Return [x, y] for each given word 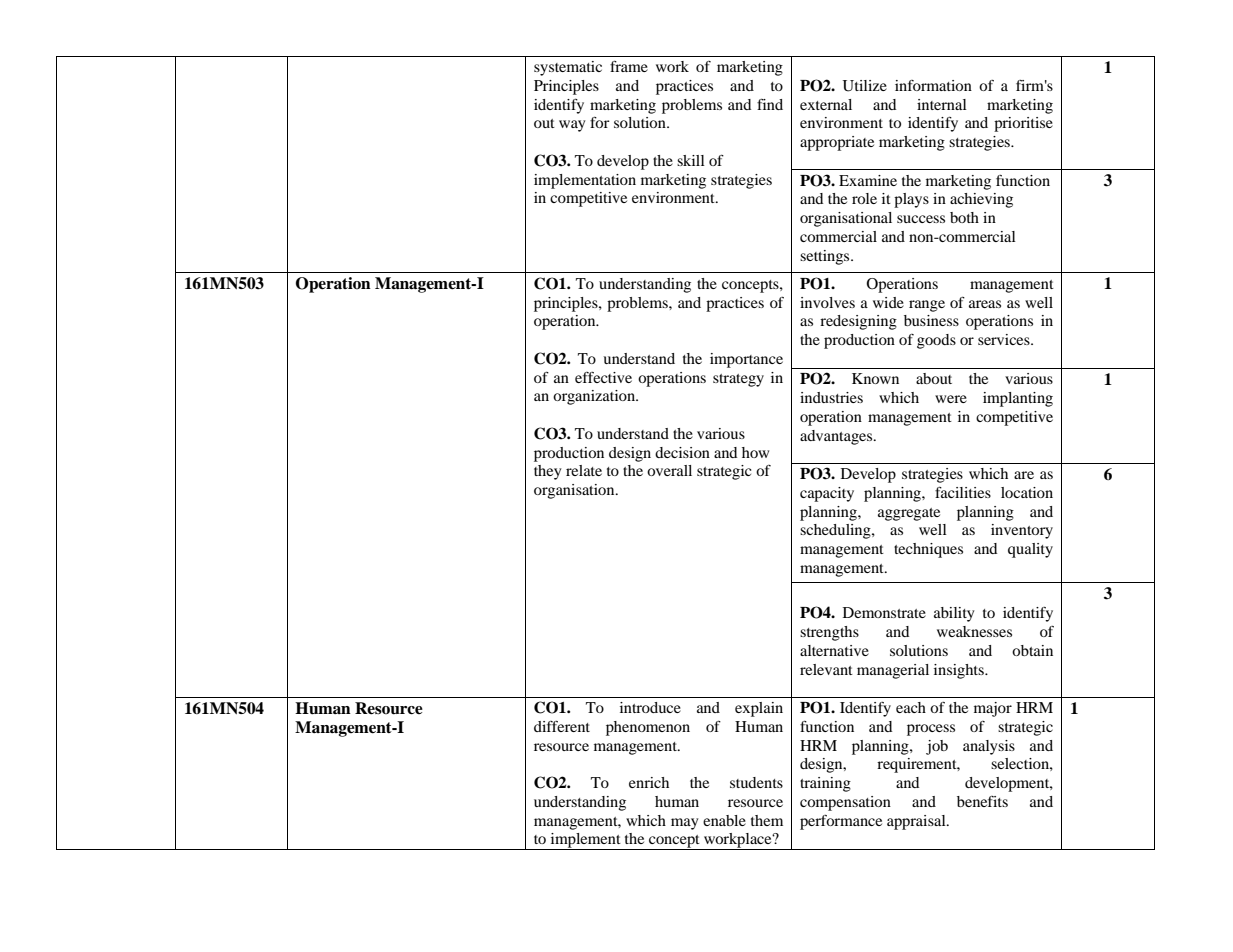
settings [826, 257]
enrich [649, 782]
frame [629, 66]
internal [942, 104]
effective [603, 377]
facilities [963, 492]
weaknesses [974, 631]
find [770, 104]
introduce [650, 707]
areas [985, 304]
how [755, 452]
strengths [829, 633]
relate [584, 470]
